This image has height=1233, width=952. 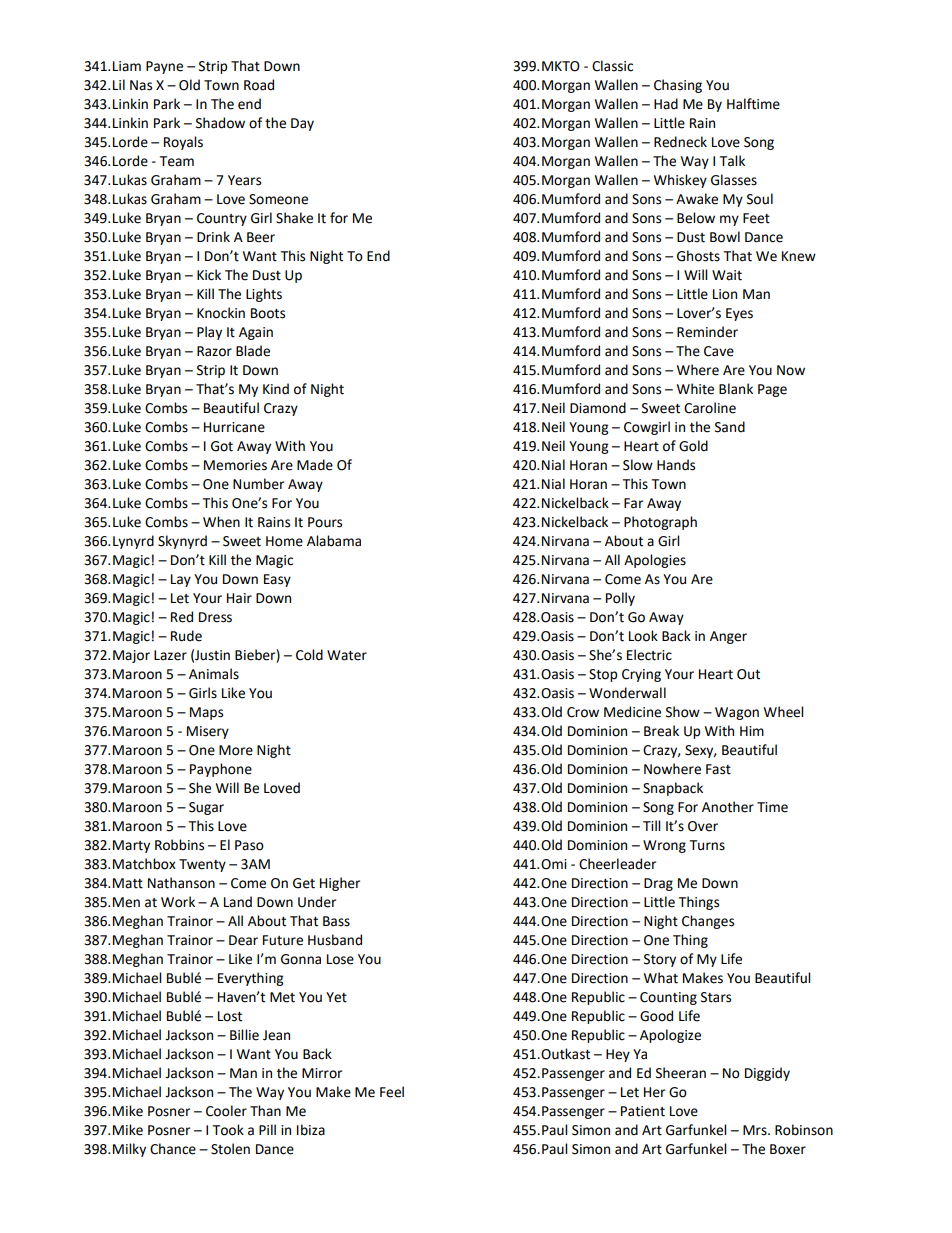 What do you see at coordinates (392, 1092) in the image?
I see `Feel` at bounding box center [392, 1092].
